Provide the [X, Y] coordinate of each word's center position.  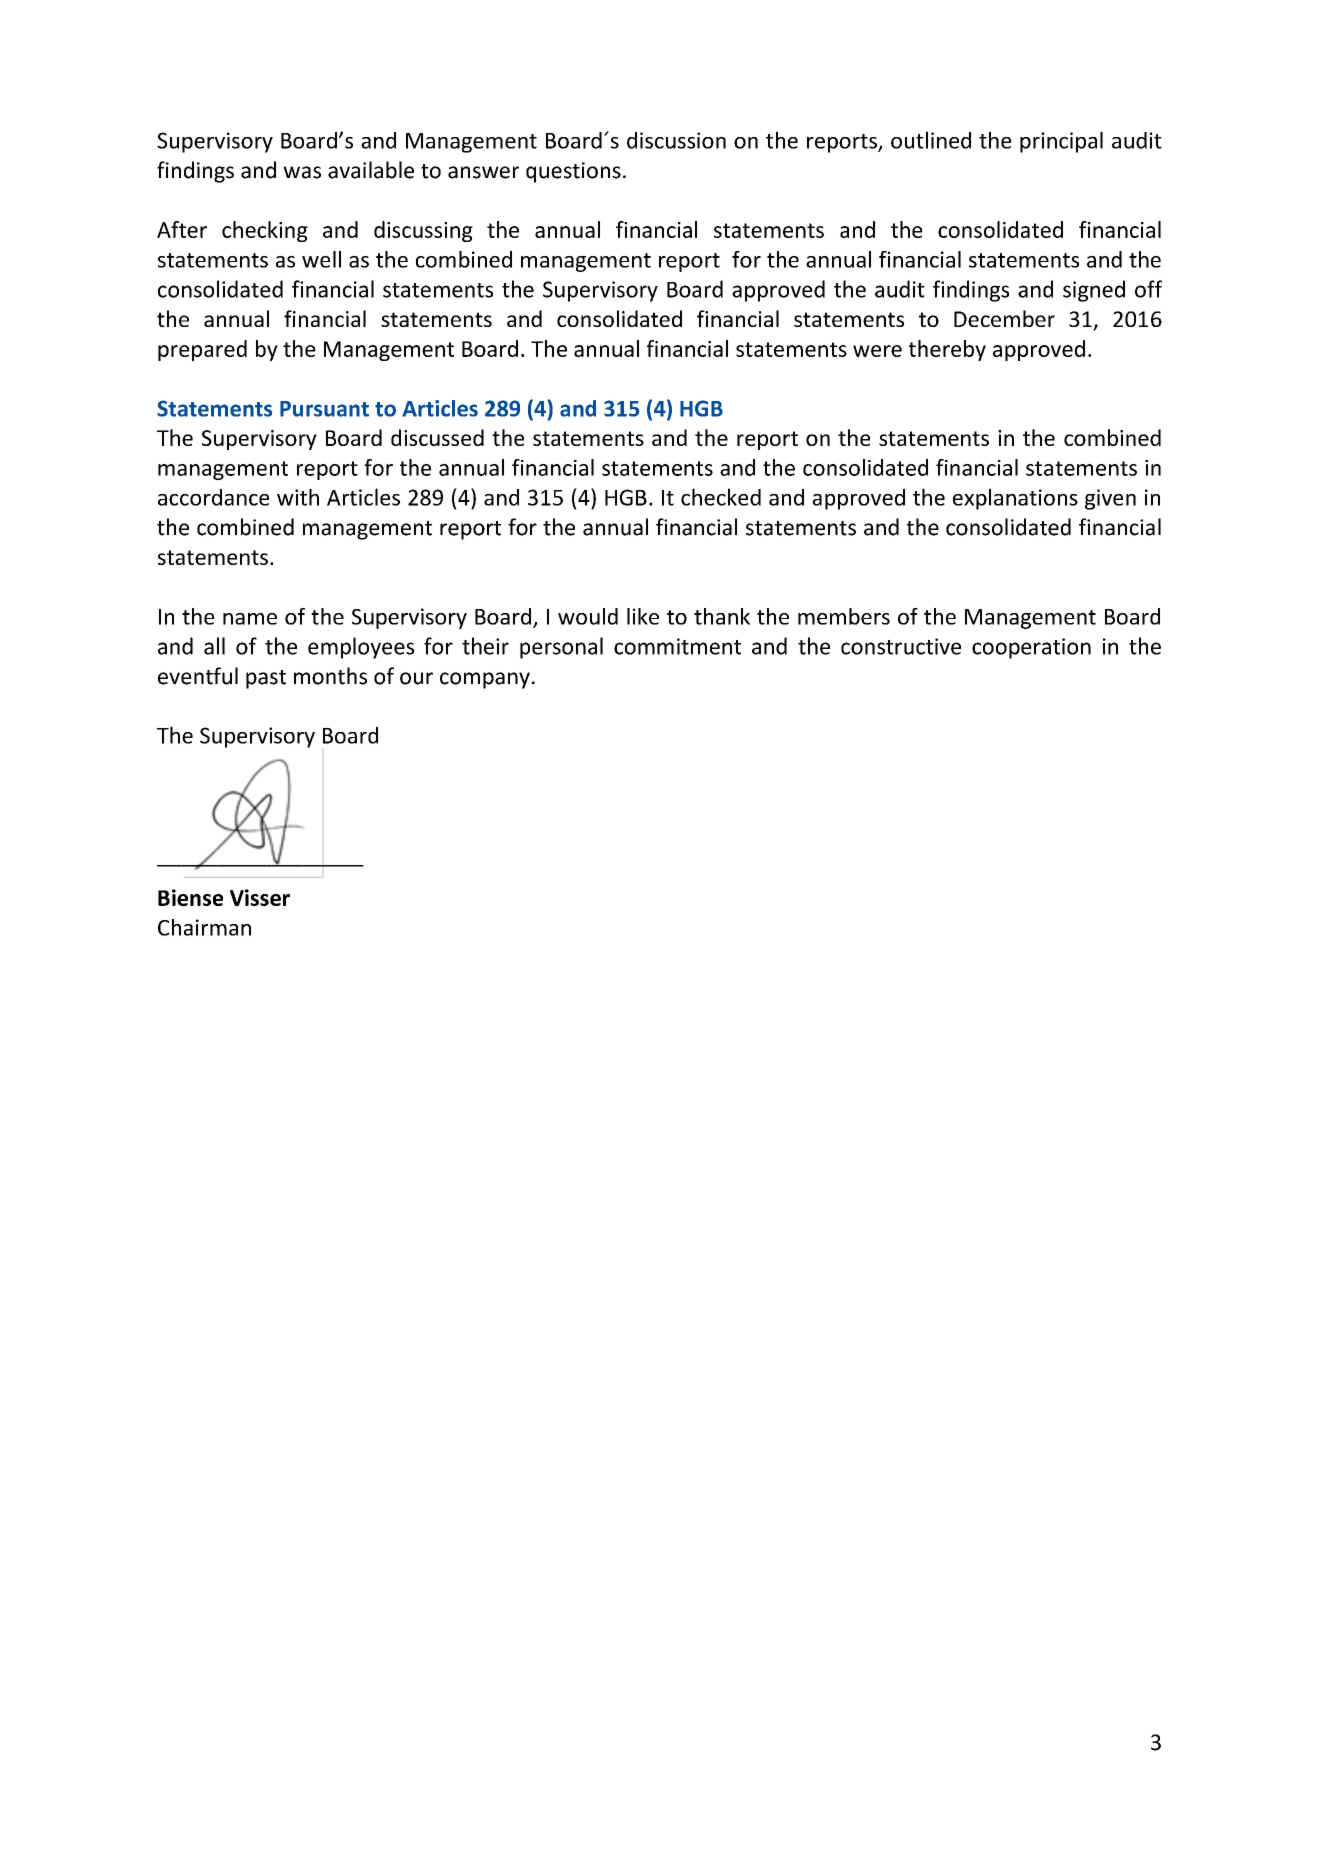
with [298, 497]
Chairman [204, 927]
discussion [676, 140]
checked [721, 497]
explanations [1015, 499]
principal [1061, 142]
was [302, 172]
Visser [260, 897]
